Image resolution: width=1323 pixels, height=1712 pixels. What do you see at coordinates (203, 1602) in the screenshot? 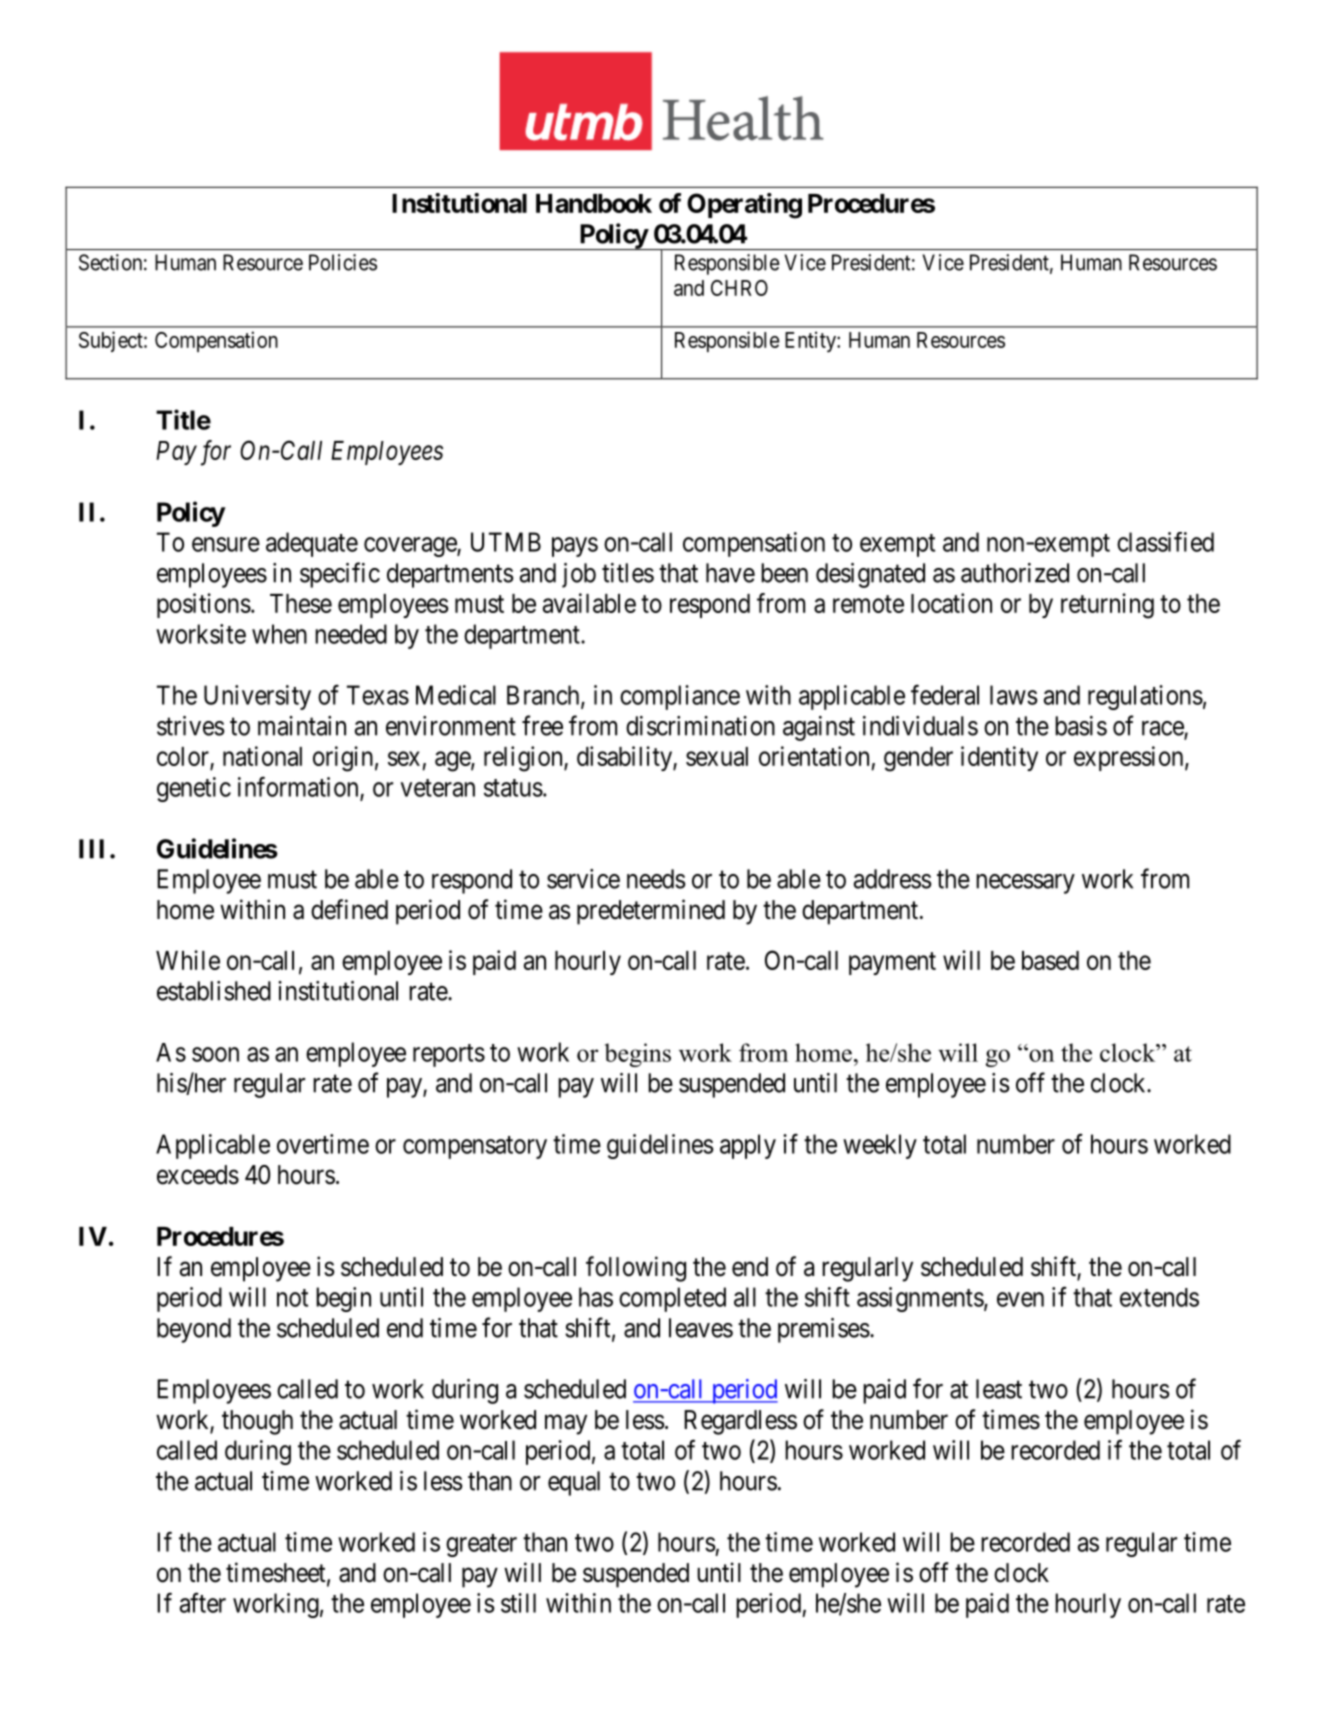
I see `after` at bounding box center [203, 1602].
